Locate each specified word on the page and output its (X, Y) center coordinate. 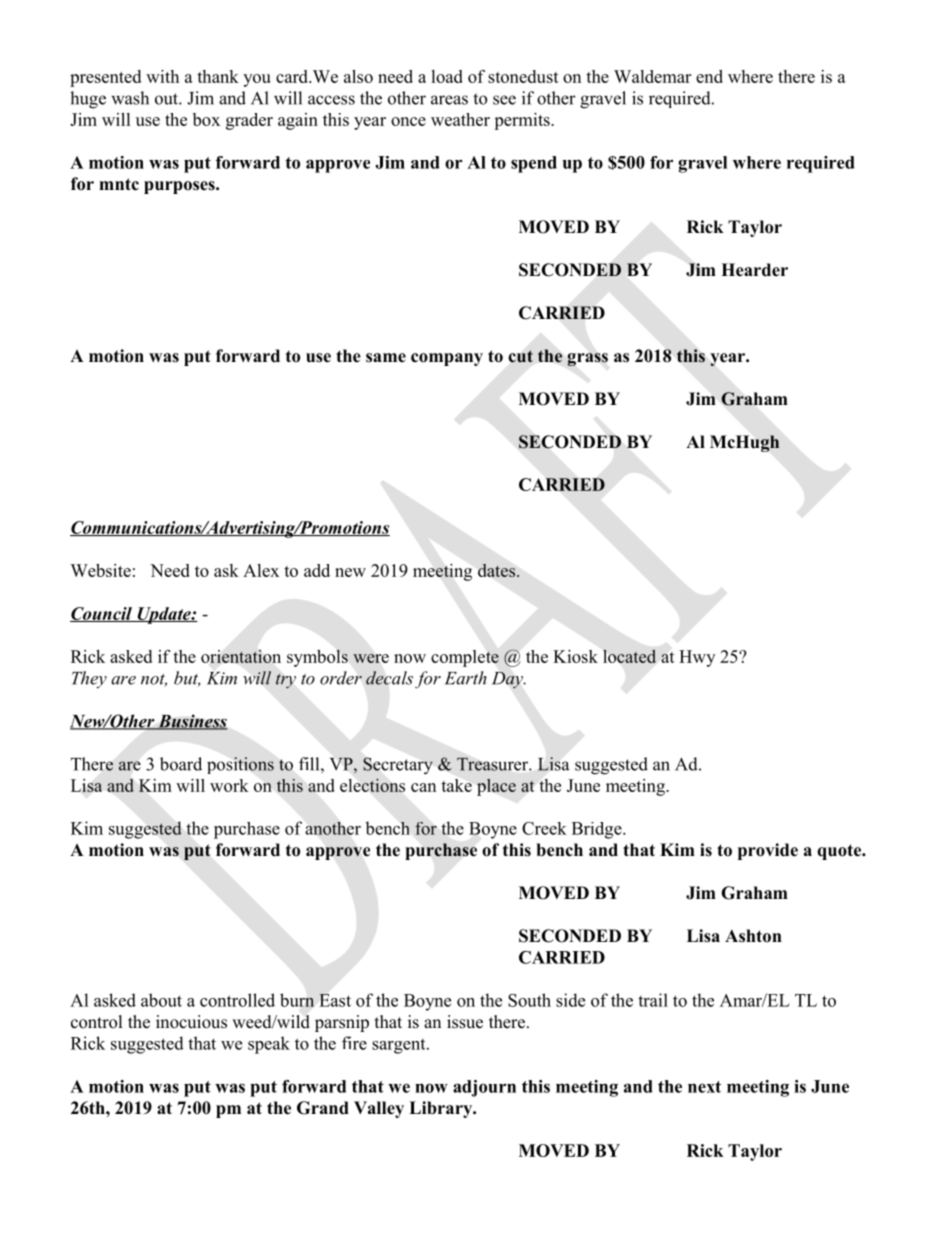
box (206, 119)
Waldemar (652, 76)
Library (442, 1109)
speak (269, 1045)
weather (460, 119)
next (704, 1087)
